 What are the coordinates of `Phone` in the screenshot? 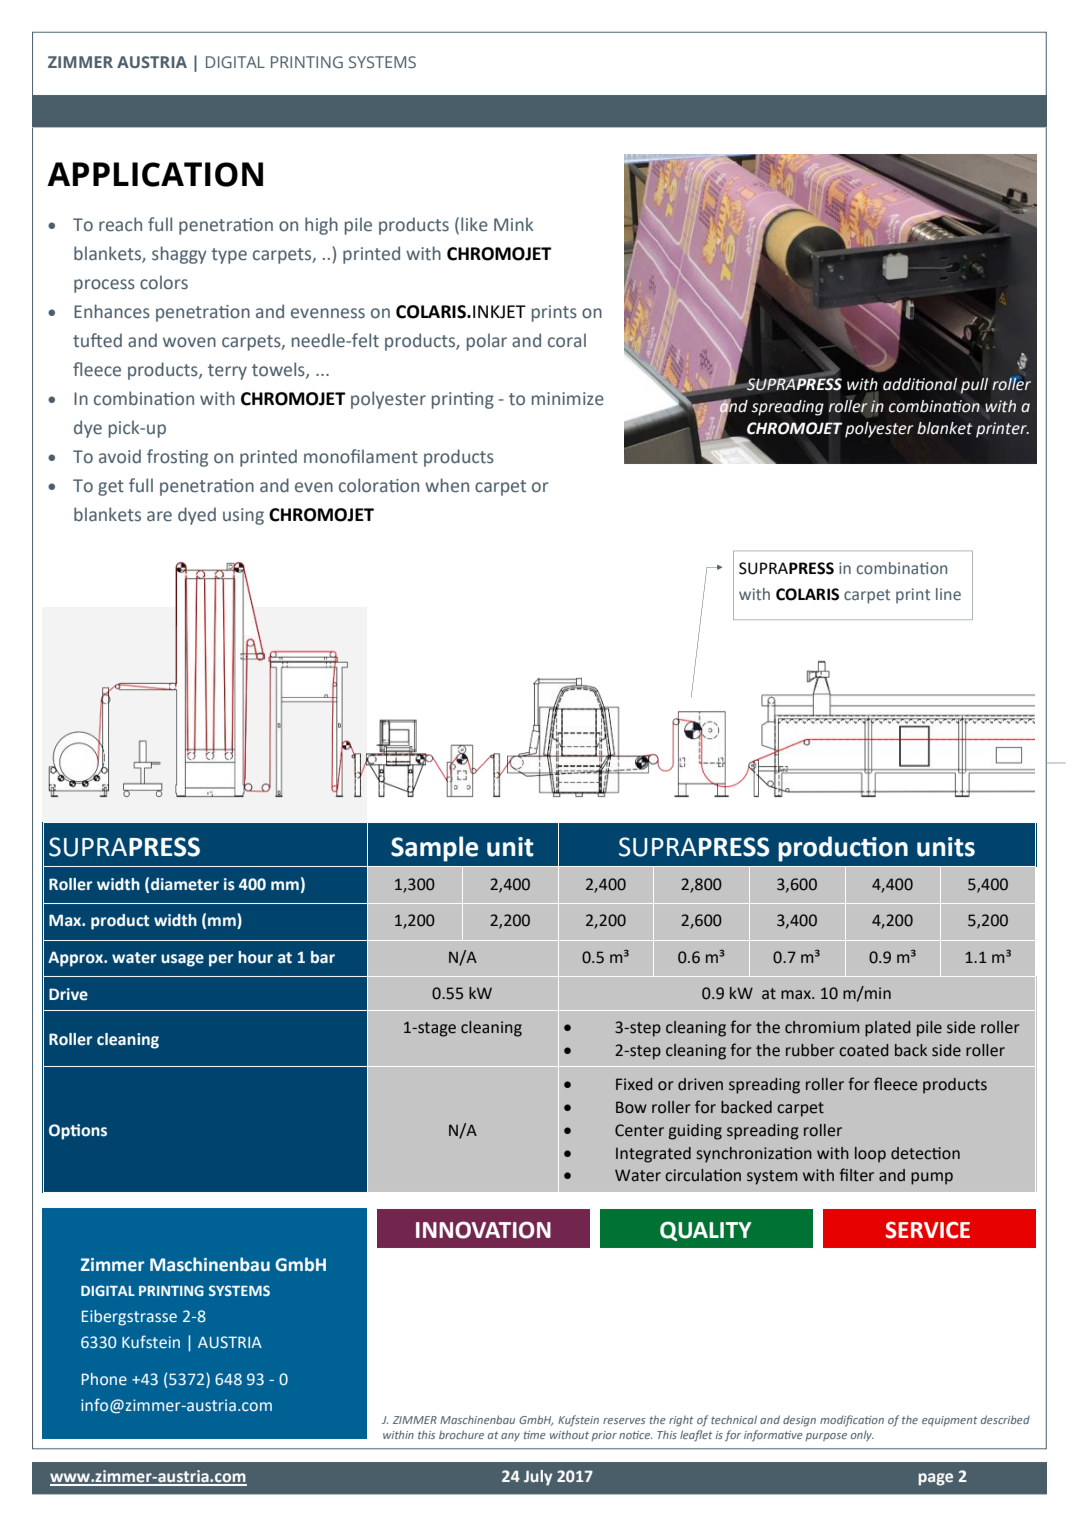 It's located at (104, 1379).
